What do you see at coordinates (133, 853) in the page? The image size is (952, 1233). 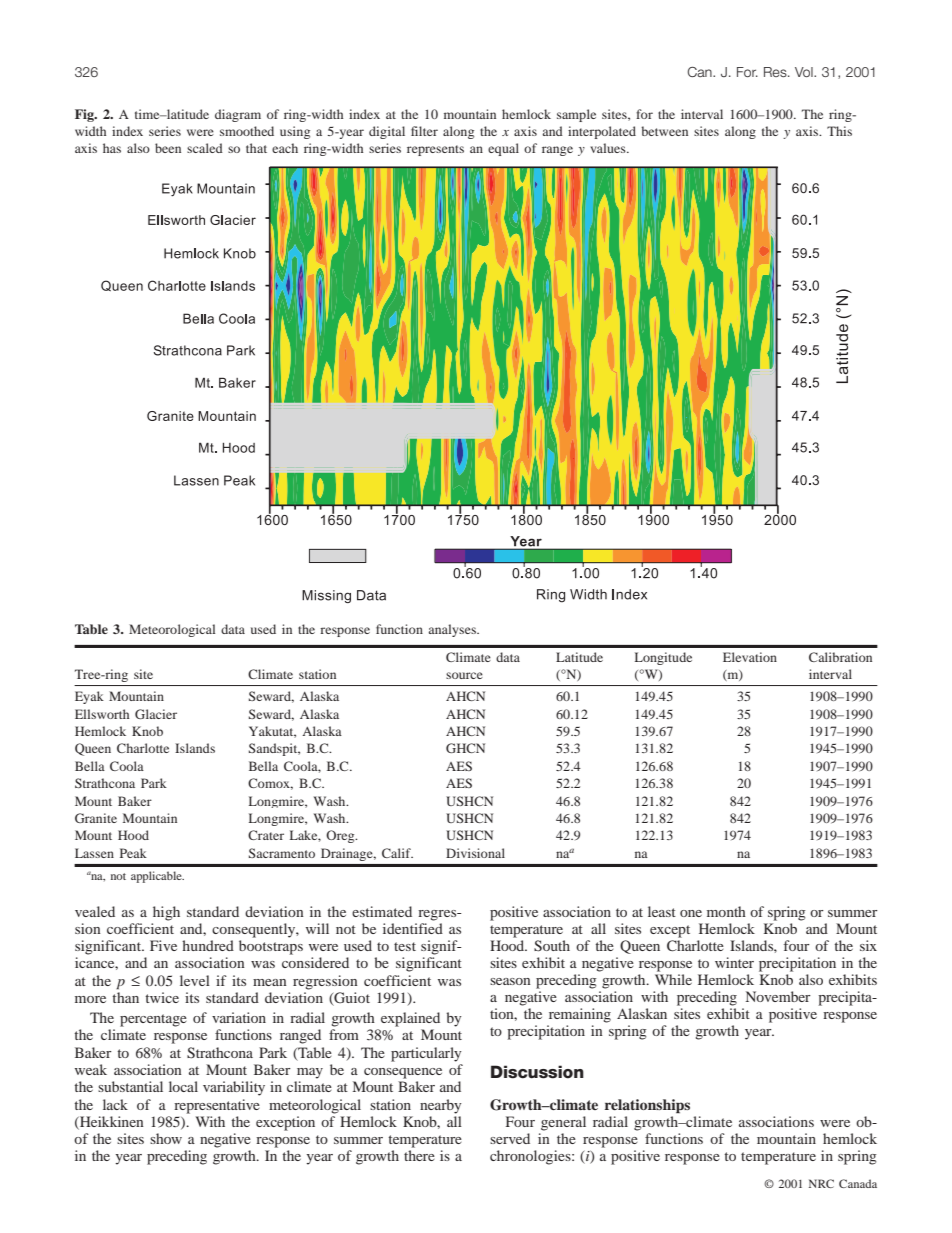 I see `Peak` at bounding box center [133, 853].
